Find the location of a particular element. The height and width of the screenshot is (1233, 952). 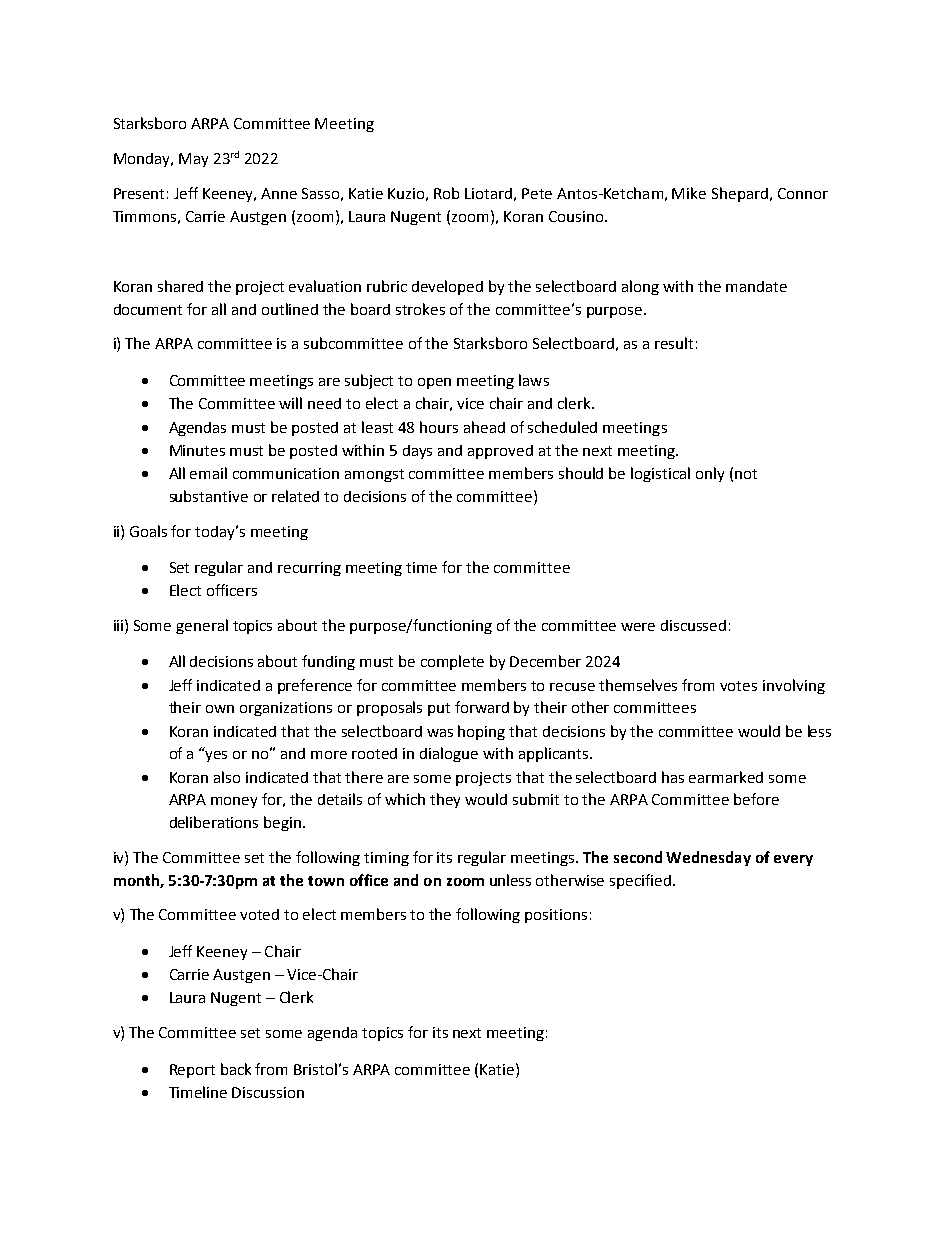

Shepard is located at coordinates (740, 194).
